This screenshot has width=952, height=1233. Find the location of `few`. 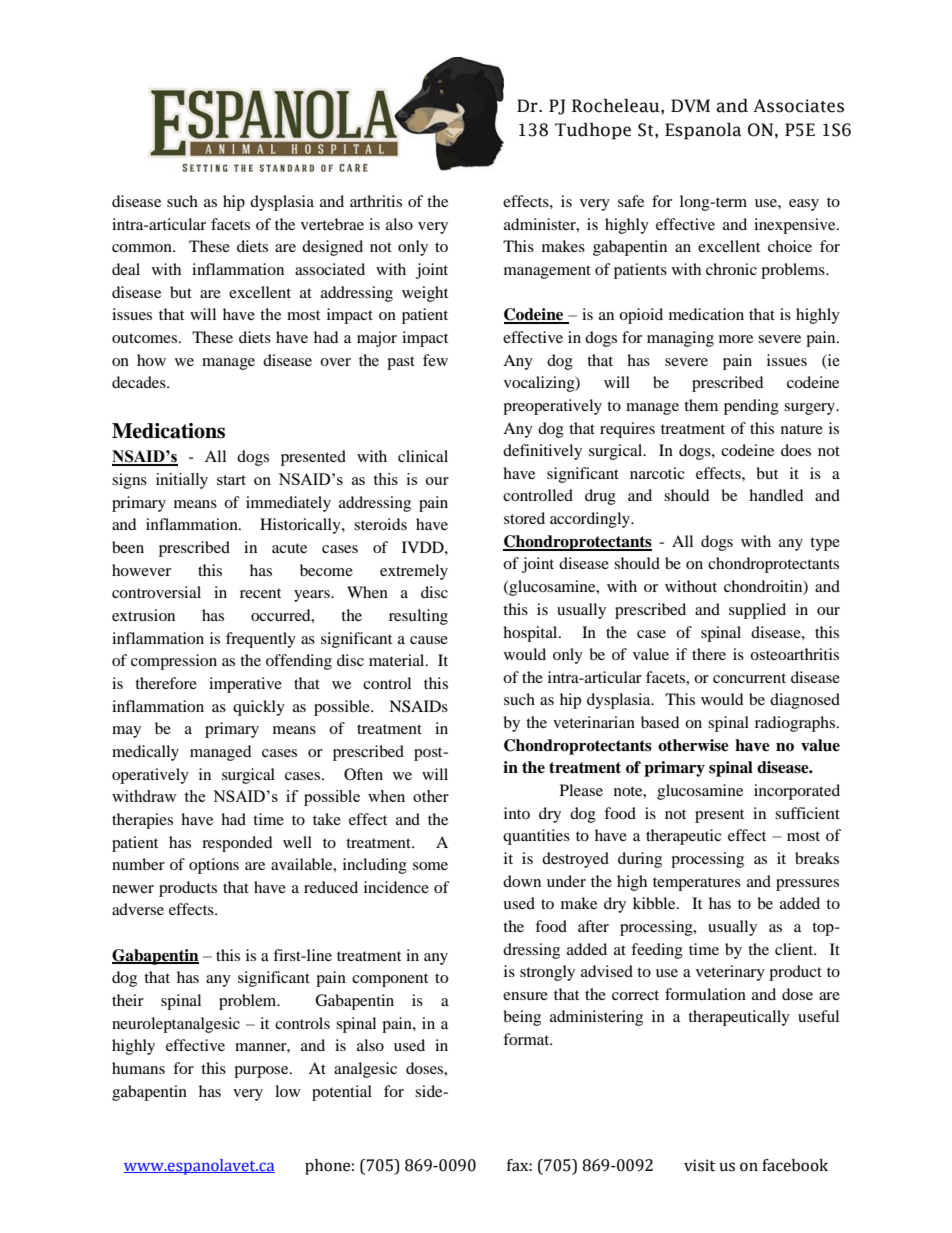

few is located at coordinates (435, 360).
